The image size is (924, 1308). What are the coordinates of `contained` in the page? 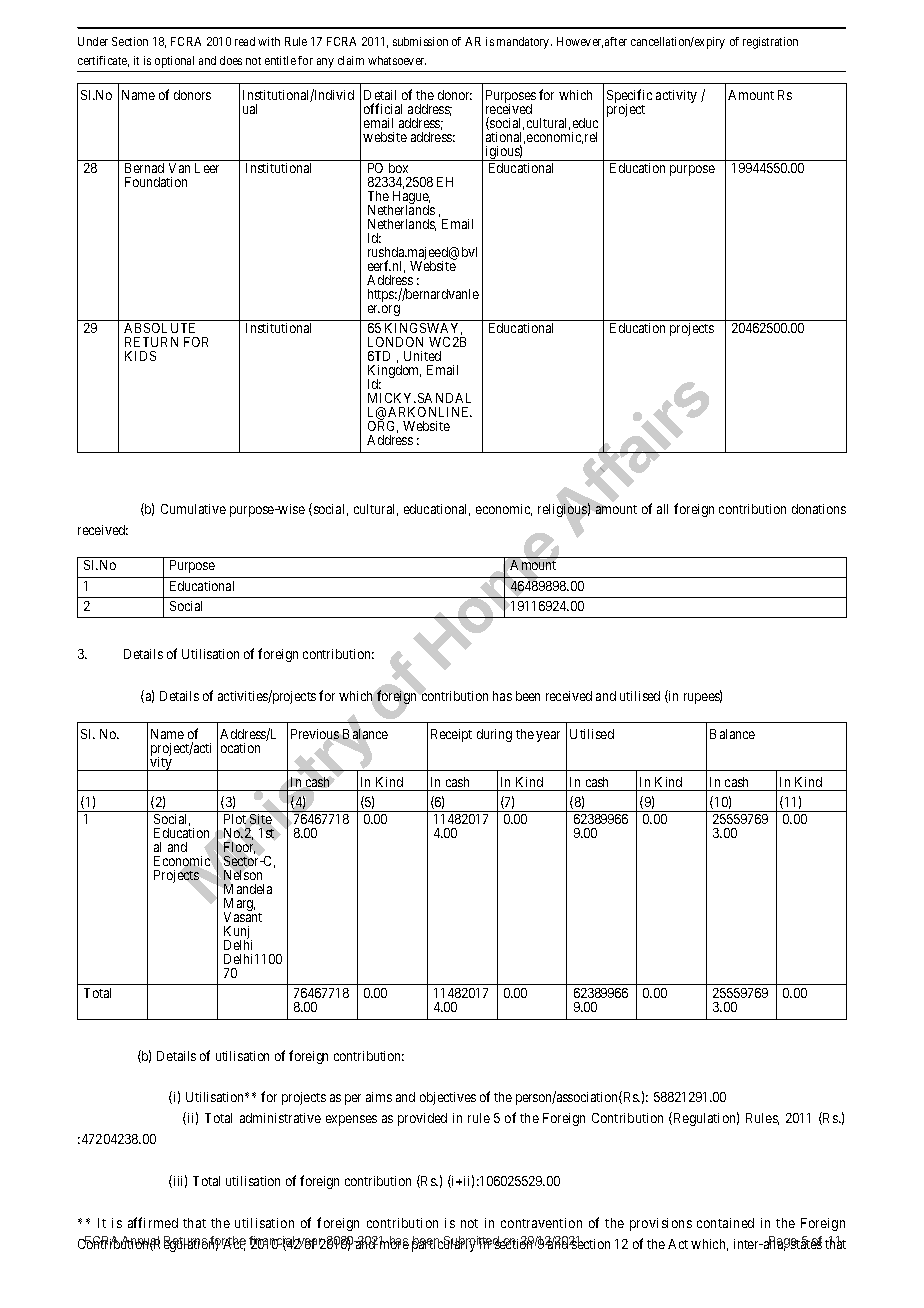 It's located at (725, 1223).
